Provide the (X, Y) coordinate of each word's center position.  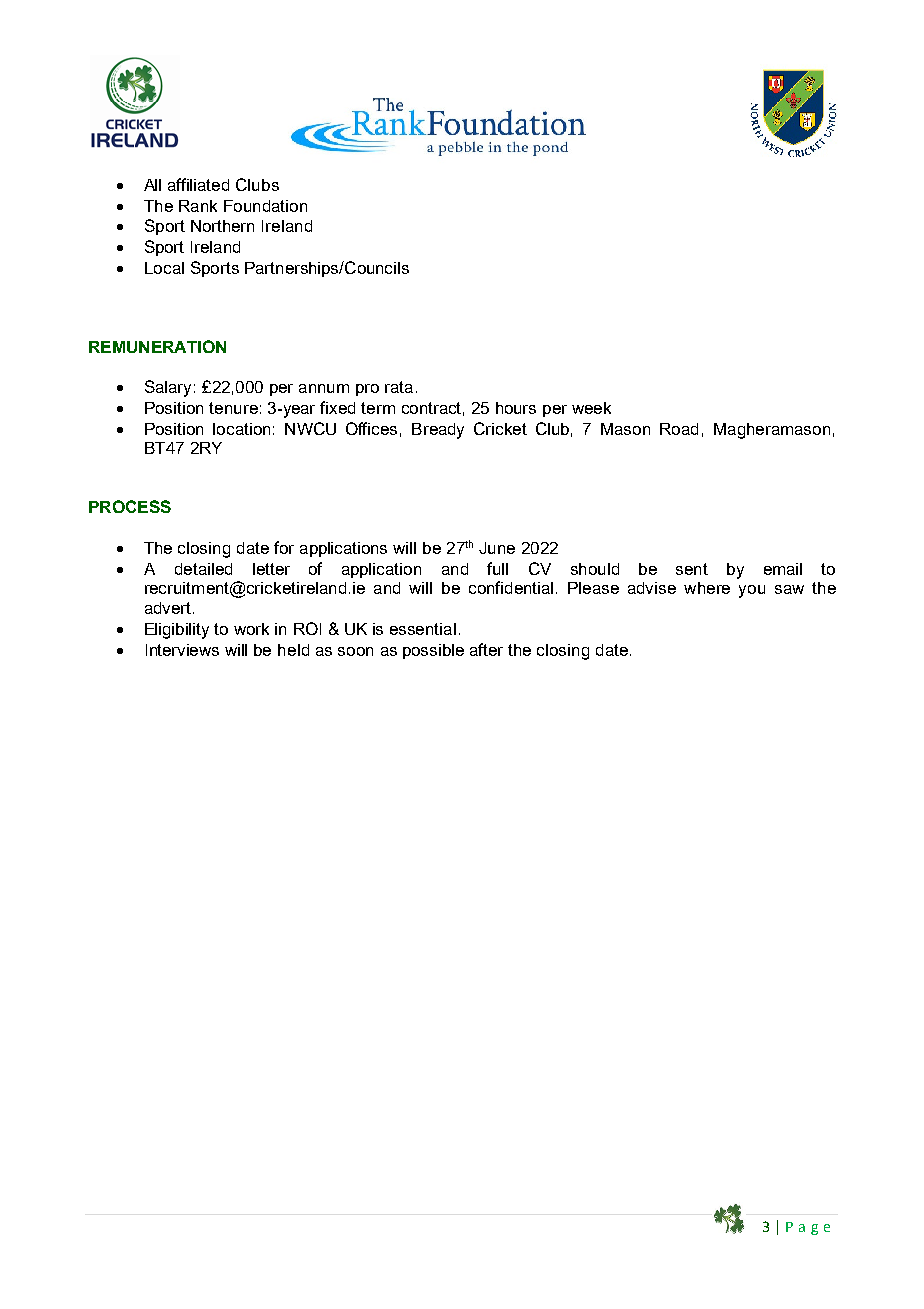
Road (679, 429)
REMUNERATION (157, 346)
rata (399, 387)
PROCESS (130, 506)
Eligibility (177, 631)
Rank (198, 206)
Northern (222, 226)
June (497, 548)
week (591, 408)
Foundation (265, 206)
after (486, 649)
